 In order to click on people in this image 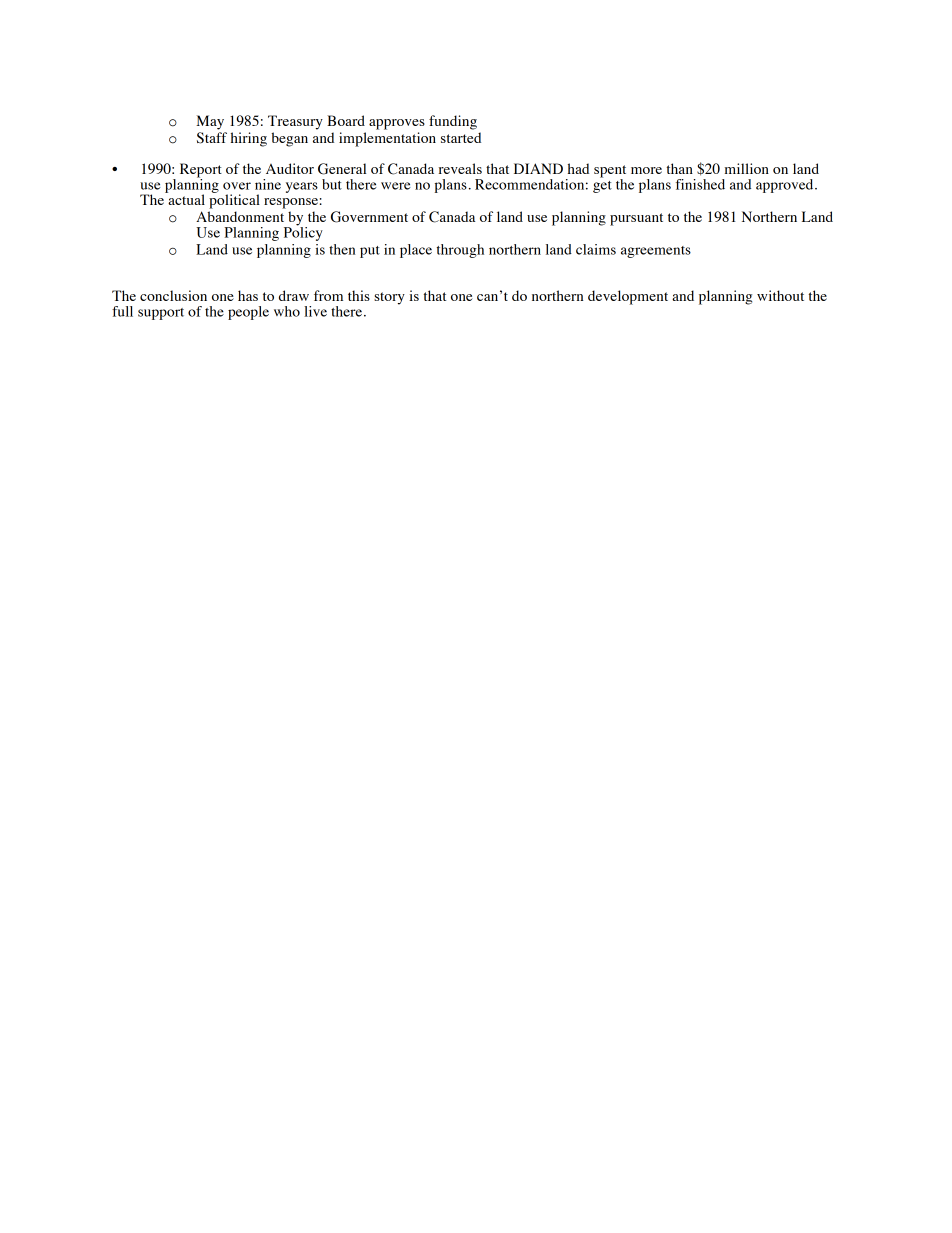, I will do `click(248, 313)`.
